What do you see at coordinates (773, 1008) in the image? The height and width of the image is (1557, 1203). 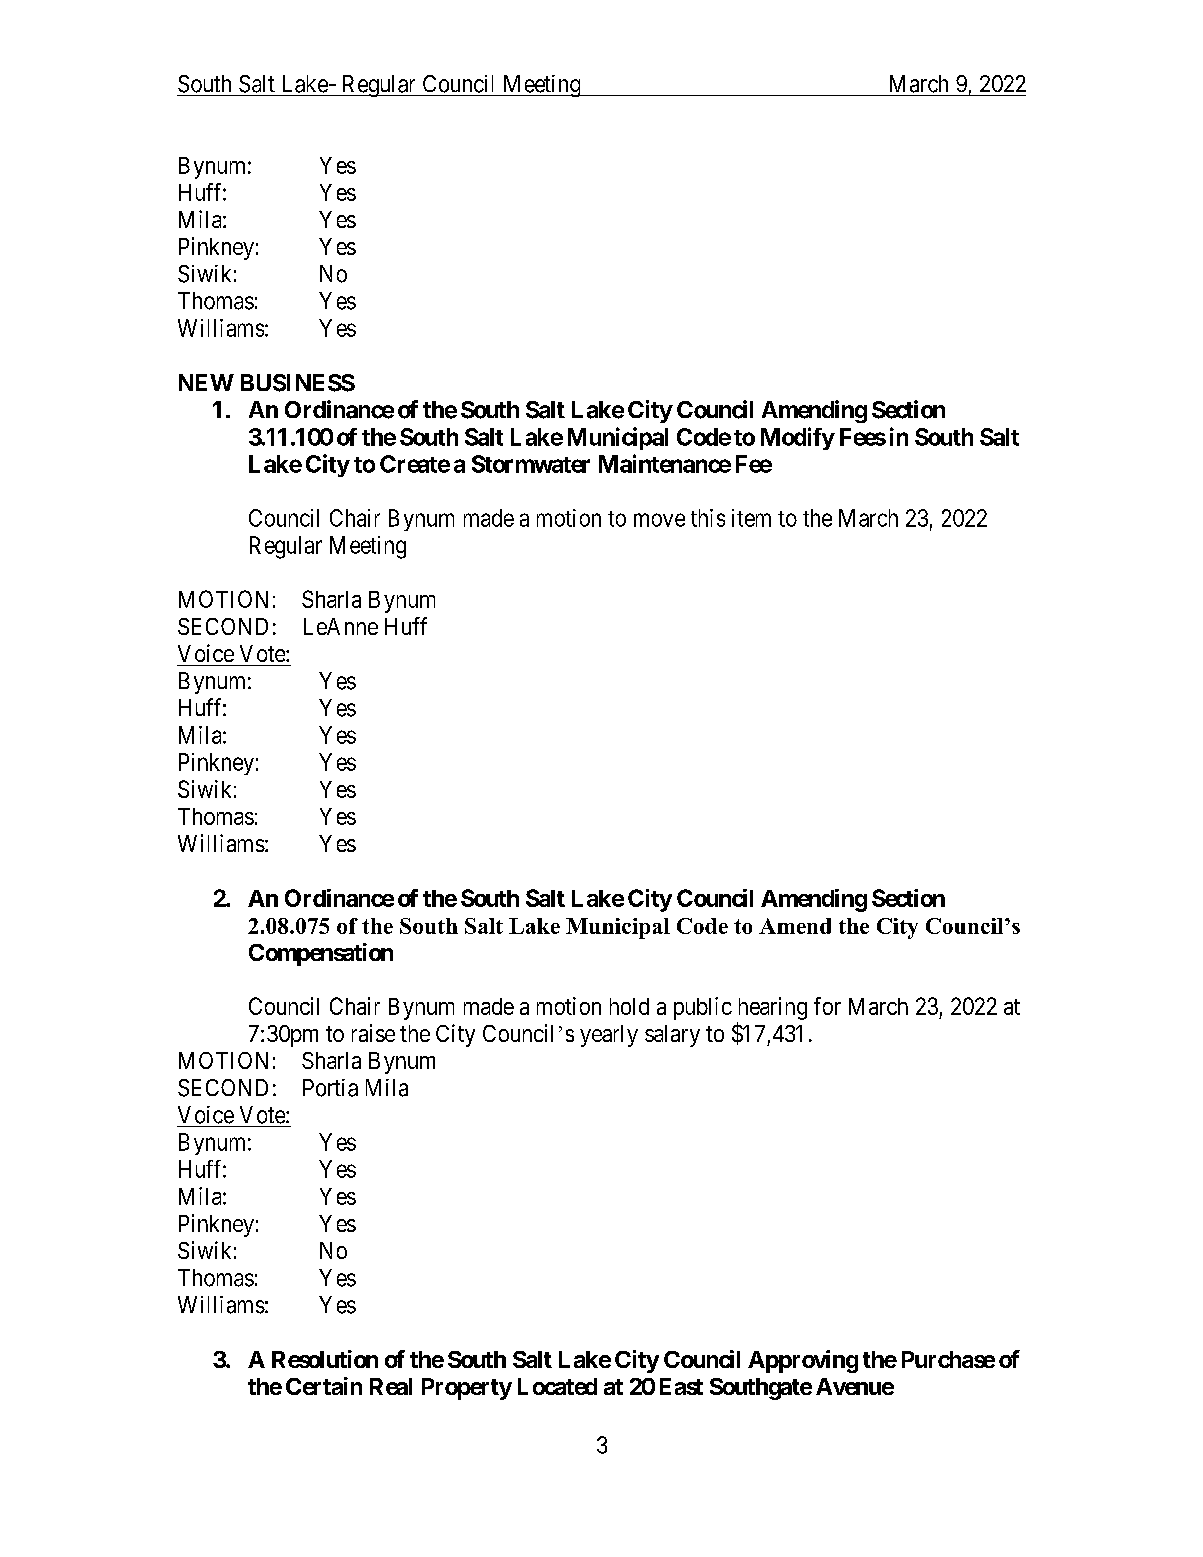 I see `hearing` at bounding box center [773, 1008].
